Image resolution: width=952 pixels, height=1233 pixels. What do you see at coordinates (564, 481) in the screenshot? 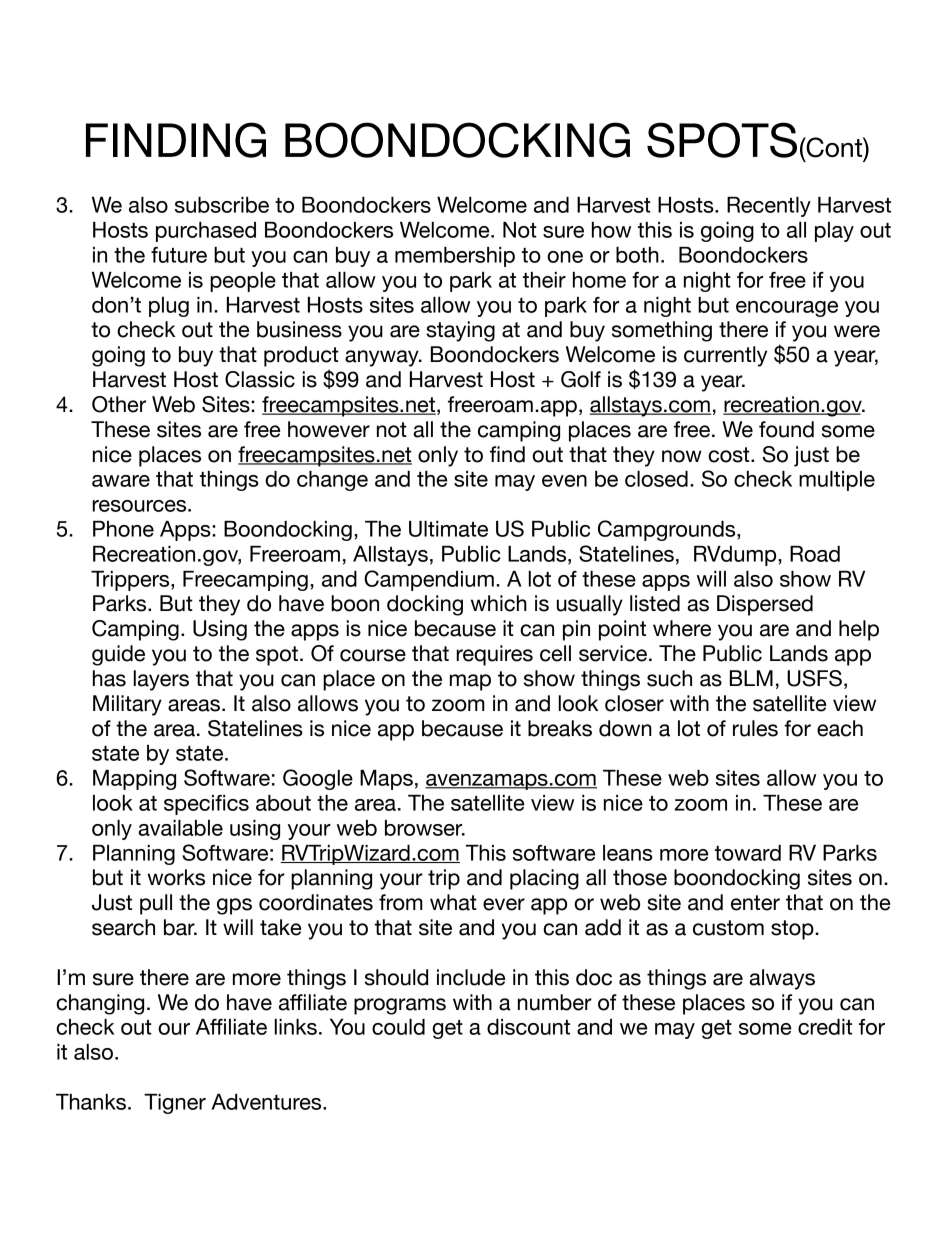
I see `even` at bounding box center [564, 481].
